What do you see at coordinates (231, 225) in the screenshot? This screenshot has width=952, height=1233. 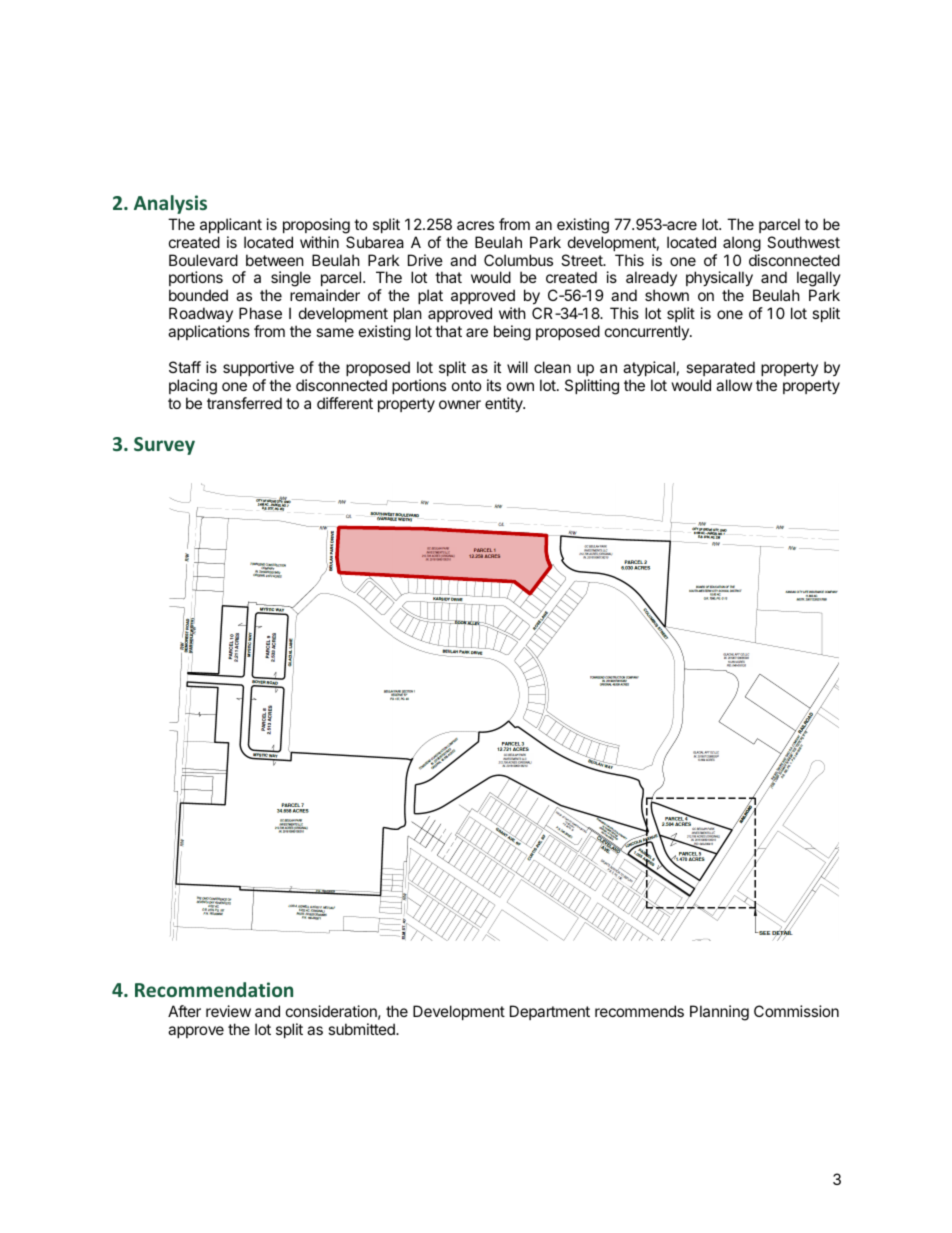 I see `applicant` at bounding box center [231, 225].
